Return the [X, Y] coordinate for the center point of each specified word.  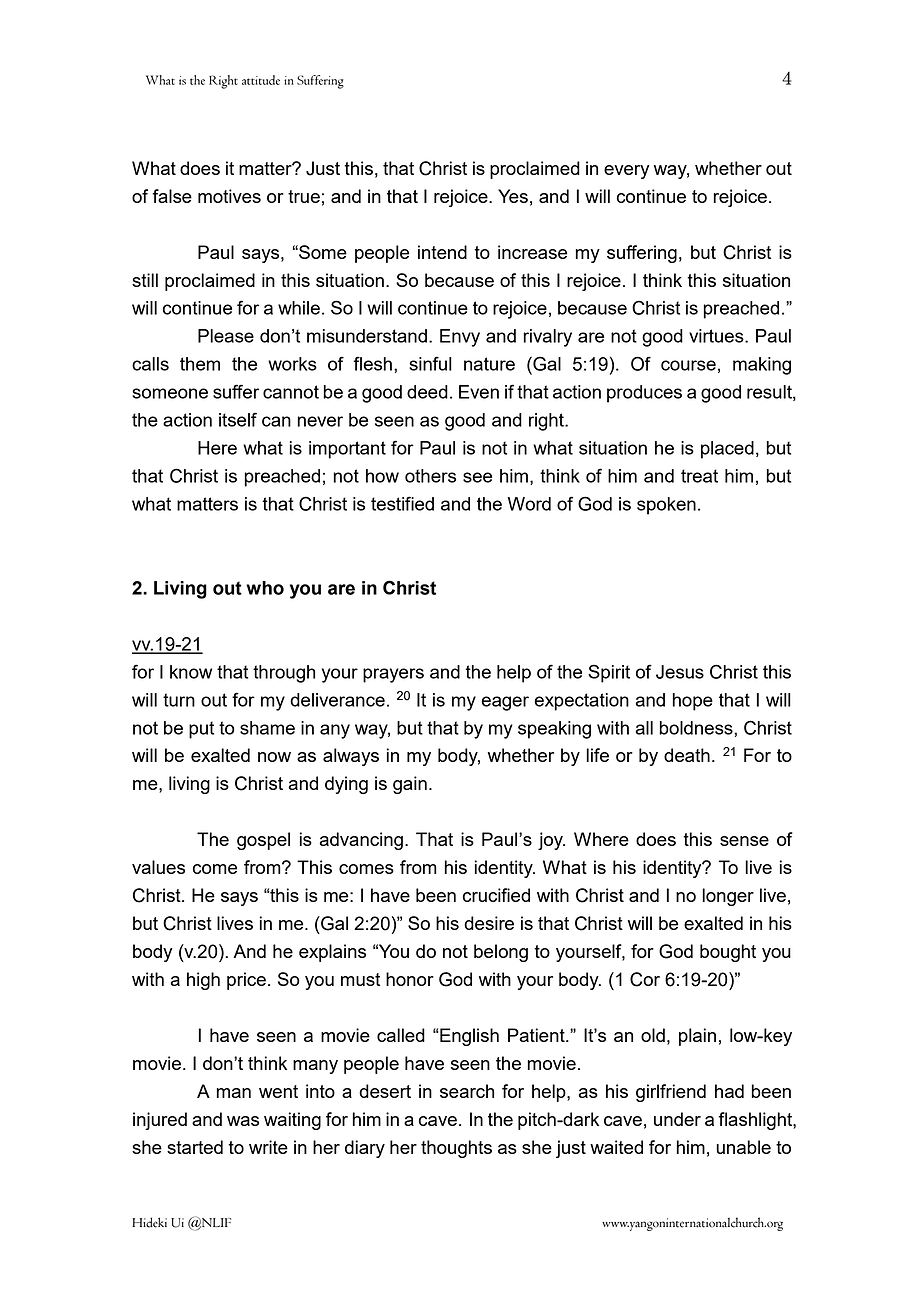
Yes [513, 196]
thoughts [456, 1149]
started [195, 1147]
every [626, 172]
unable [743, 1147]
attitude [261, 80]
